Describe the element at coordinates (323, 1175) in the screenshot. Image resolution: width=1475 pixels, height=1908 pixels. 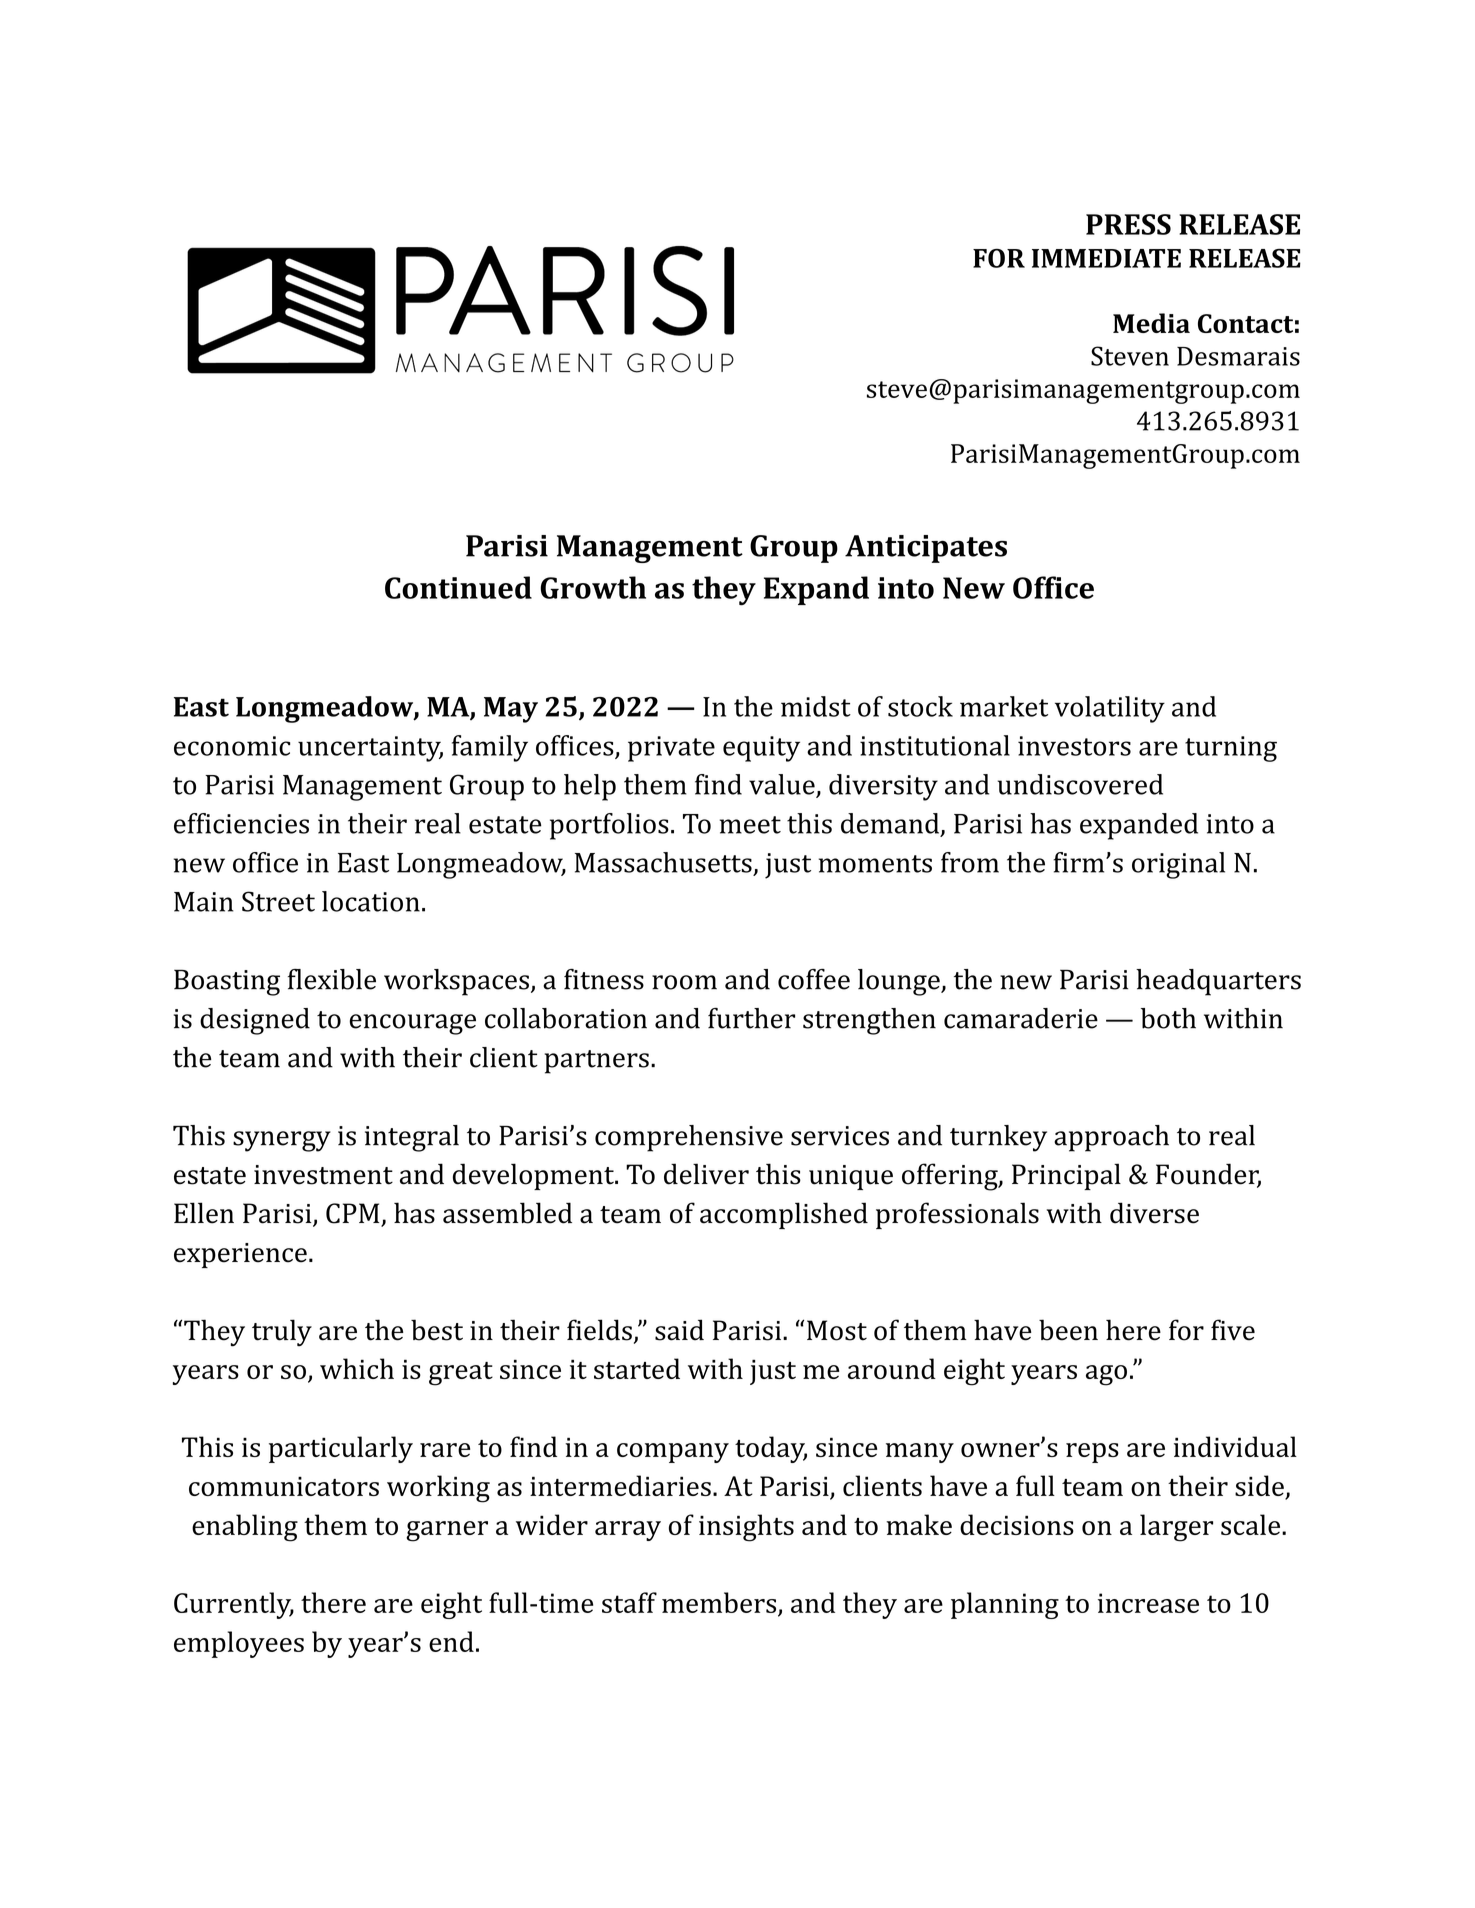
I see `investment` at that location.
